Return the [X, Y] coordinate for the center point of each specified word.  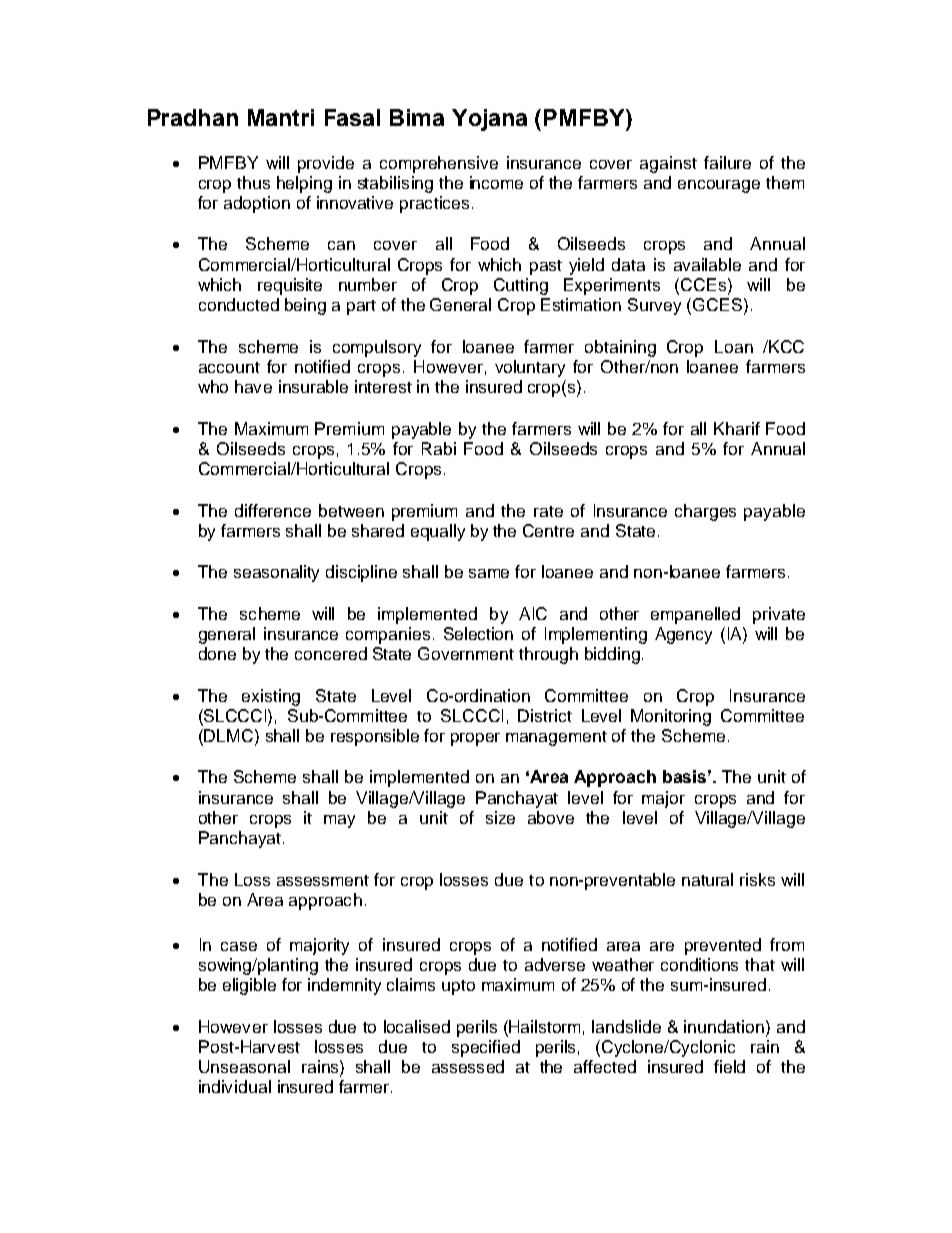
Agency [683, 635]
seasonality [276, 573]
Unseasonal [244, 1066]
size [500, 817]
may [339, 821]
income [496, 182]
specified [486, 1048]
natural [707, 879]
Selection [478, 633]
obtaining [620, 348]
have [253, 386]
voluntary [530, 368]
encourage [719, 186]
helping [304, 184]
